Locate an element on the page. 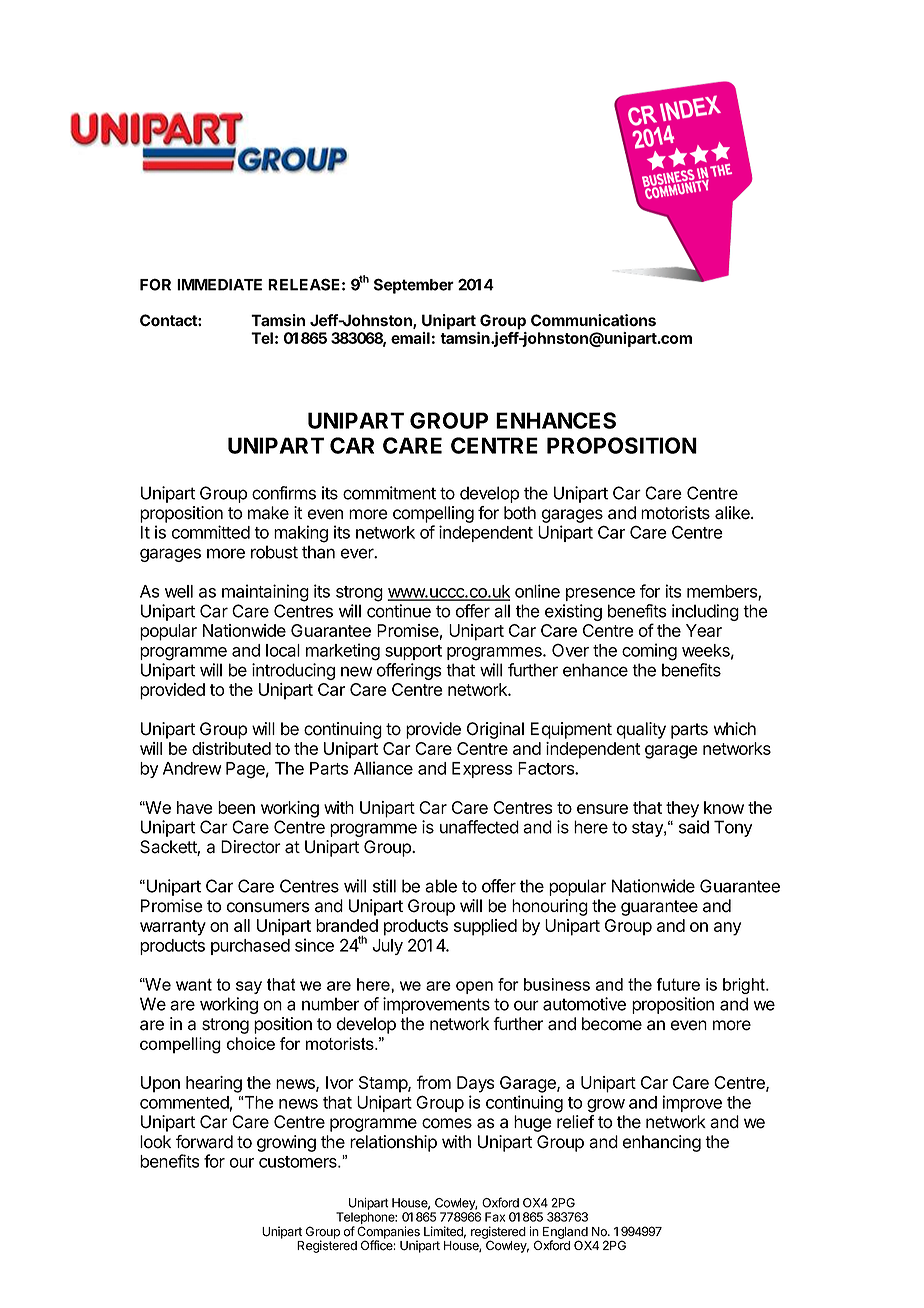 This document has width=924, height=1308. September is located at coordinates (414, 286).
